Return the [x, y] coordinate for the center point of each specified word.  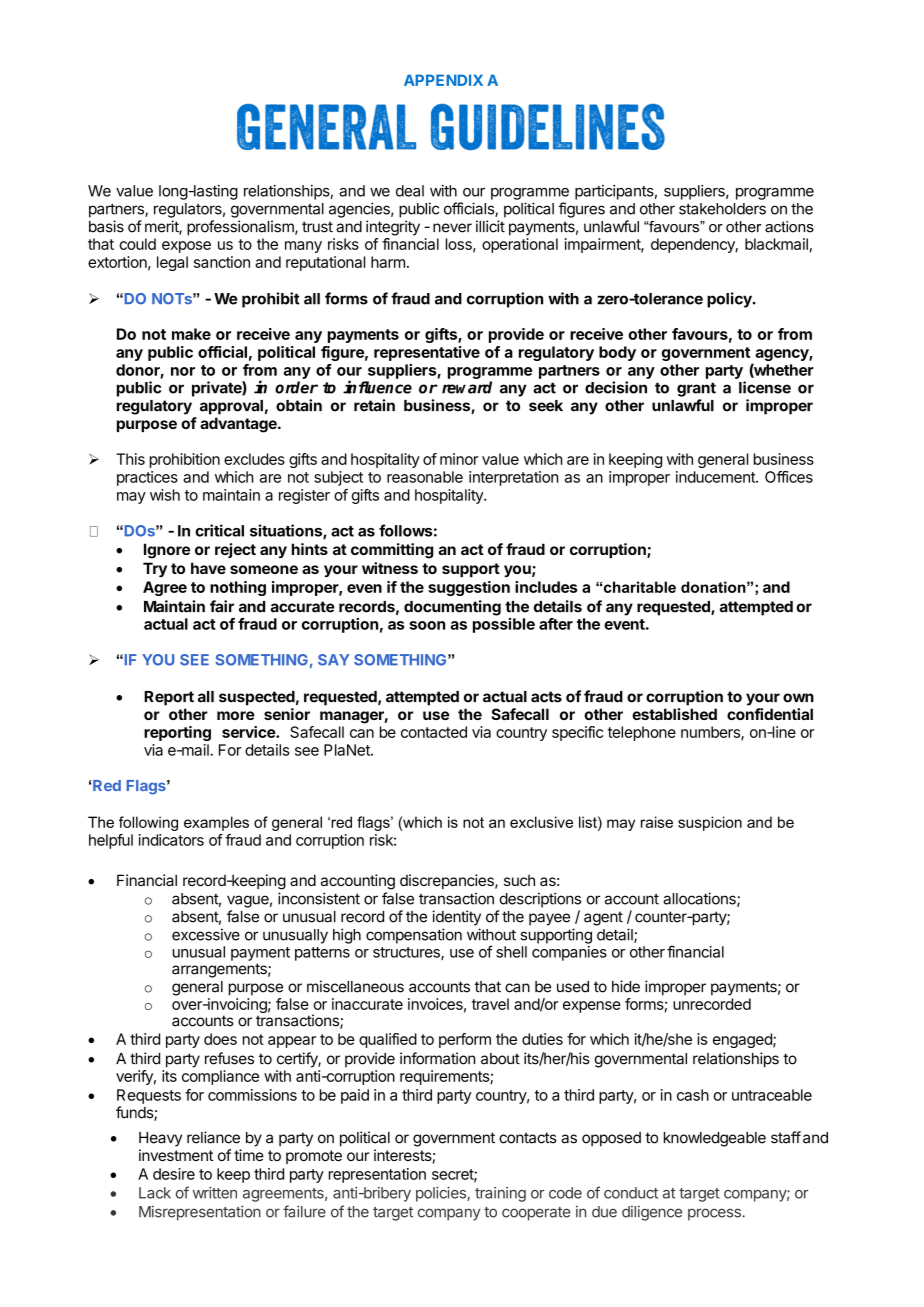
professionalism [241, 228]
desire [174, 1174]
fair [222, 606]
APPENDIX [443, 80]
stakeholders [722, 209]
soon [427, 625]
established [674, 714]
